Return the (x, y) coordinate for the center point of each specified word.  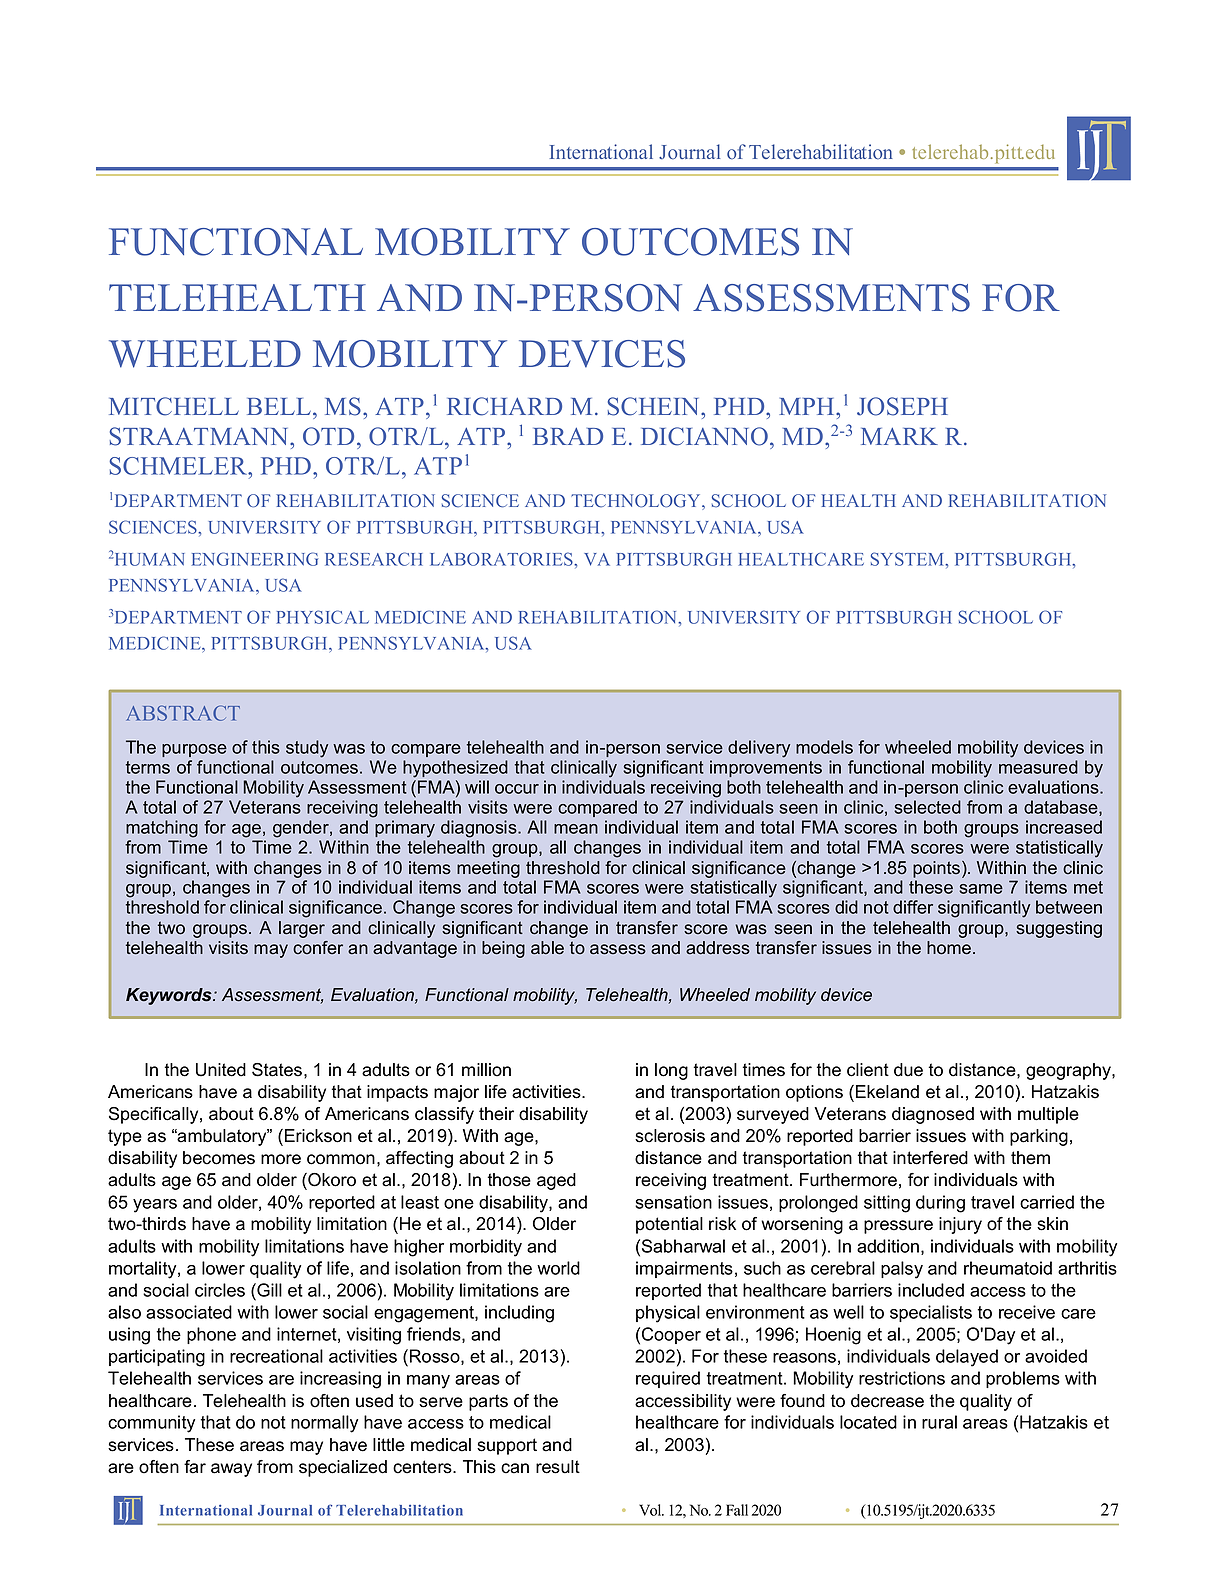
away (231, 1470)
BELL (279, 406)
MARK (899, 436)
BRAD (568, 436)
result (558, 1467)
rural (939, 1422)
